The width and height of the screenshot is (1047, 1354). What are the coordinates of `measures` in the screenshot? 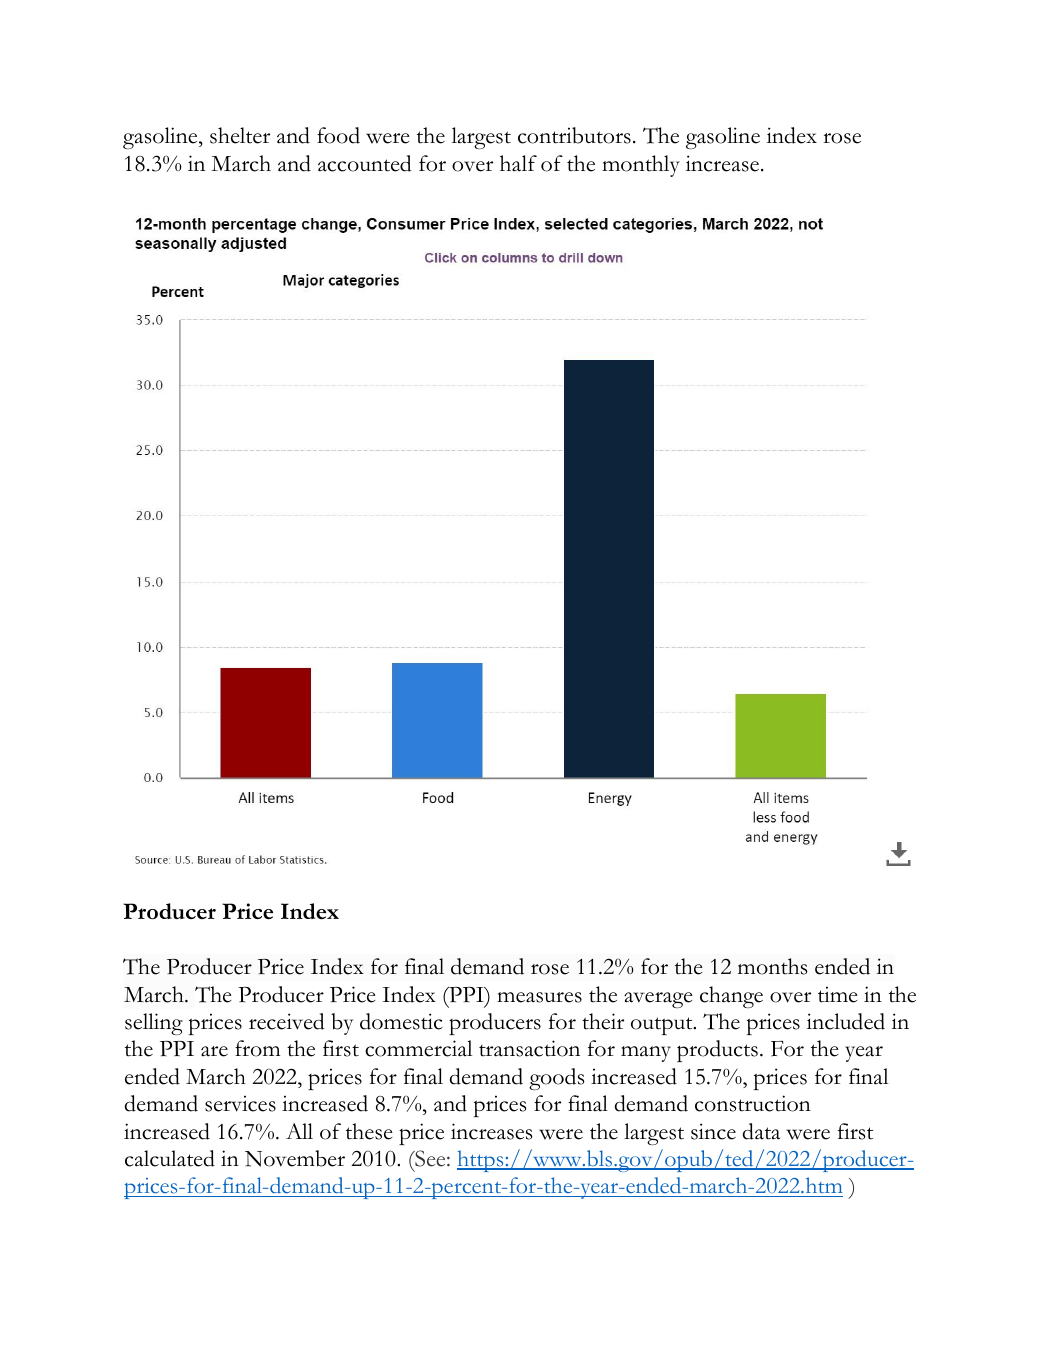 It's located at (539, 997).
